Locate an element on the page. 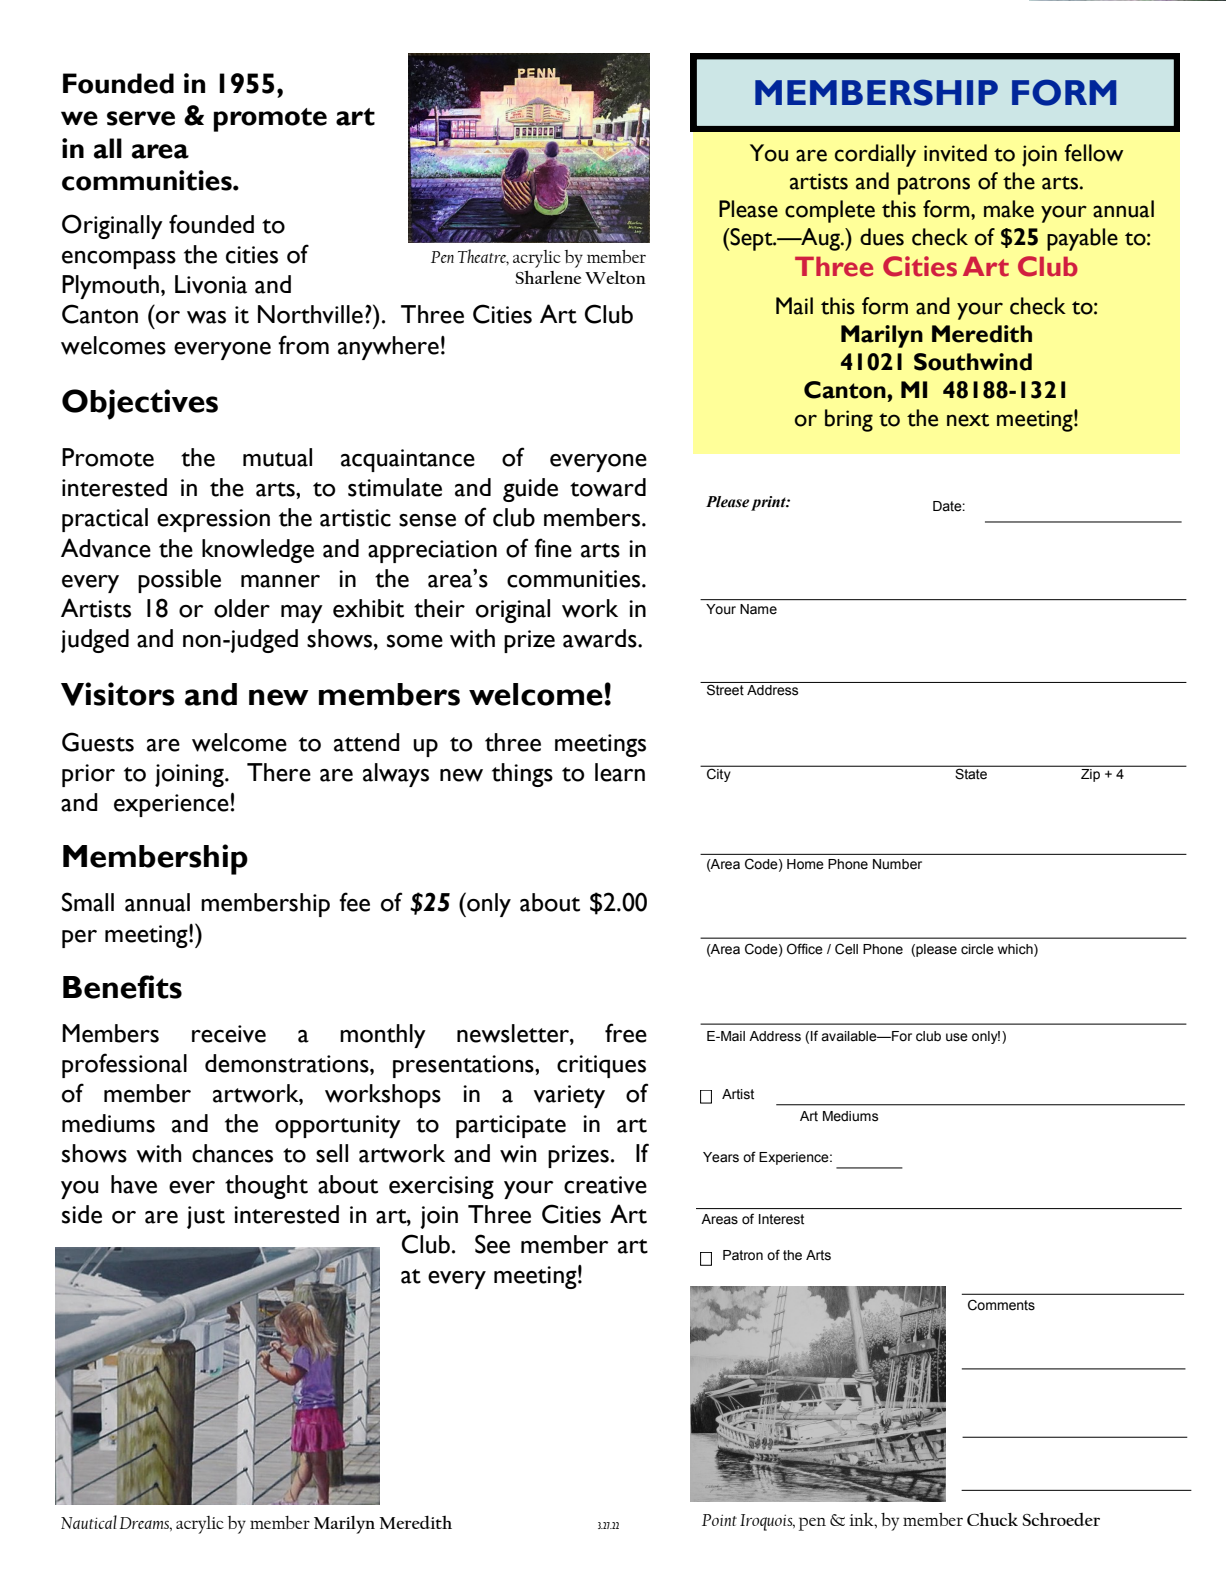 The width and height of the document is (1226, 1587). There is located at coordinates (279, 772).
